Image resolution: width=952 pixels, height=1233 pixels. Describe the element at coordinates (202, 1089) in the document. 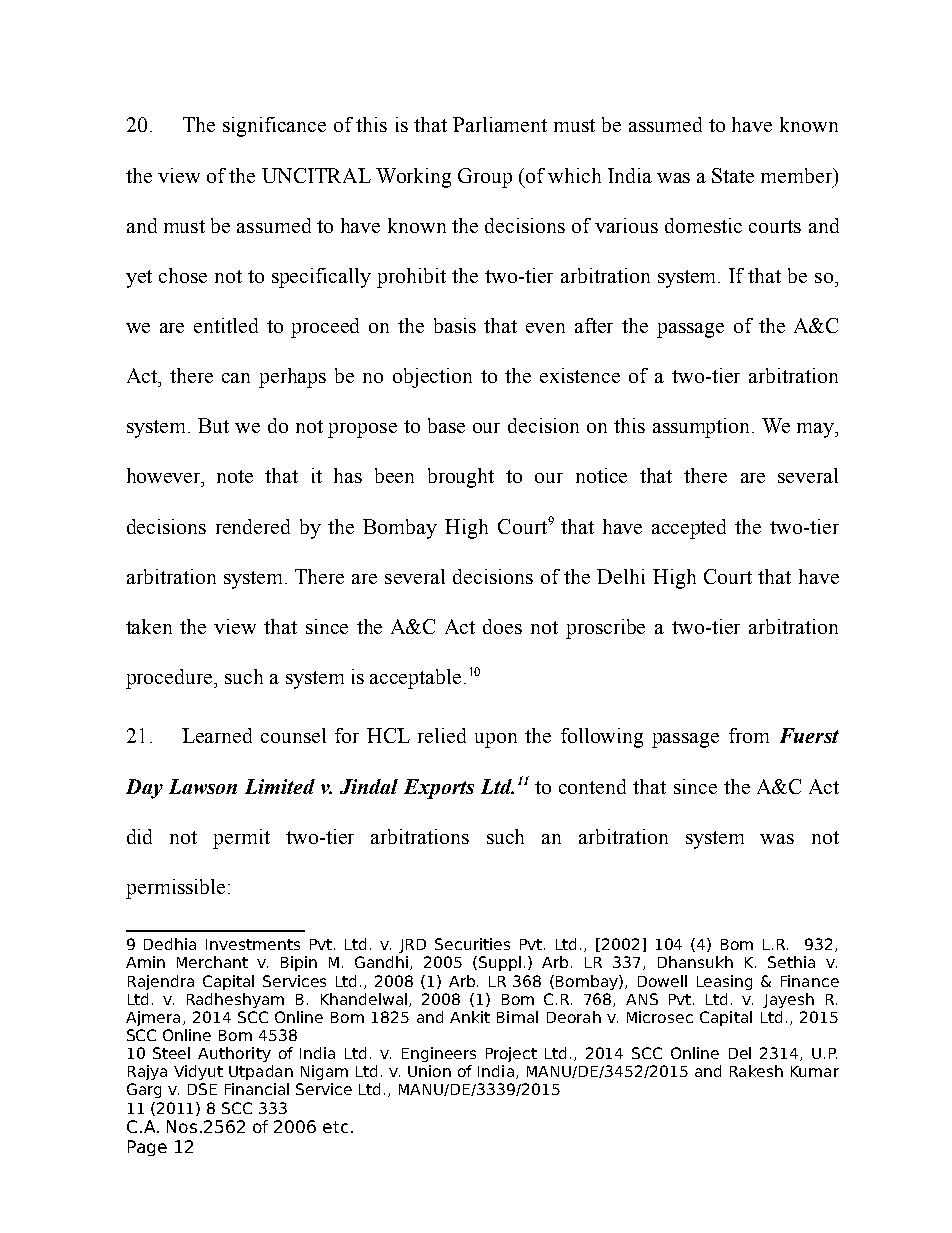

I see `DSE` at that location.
